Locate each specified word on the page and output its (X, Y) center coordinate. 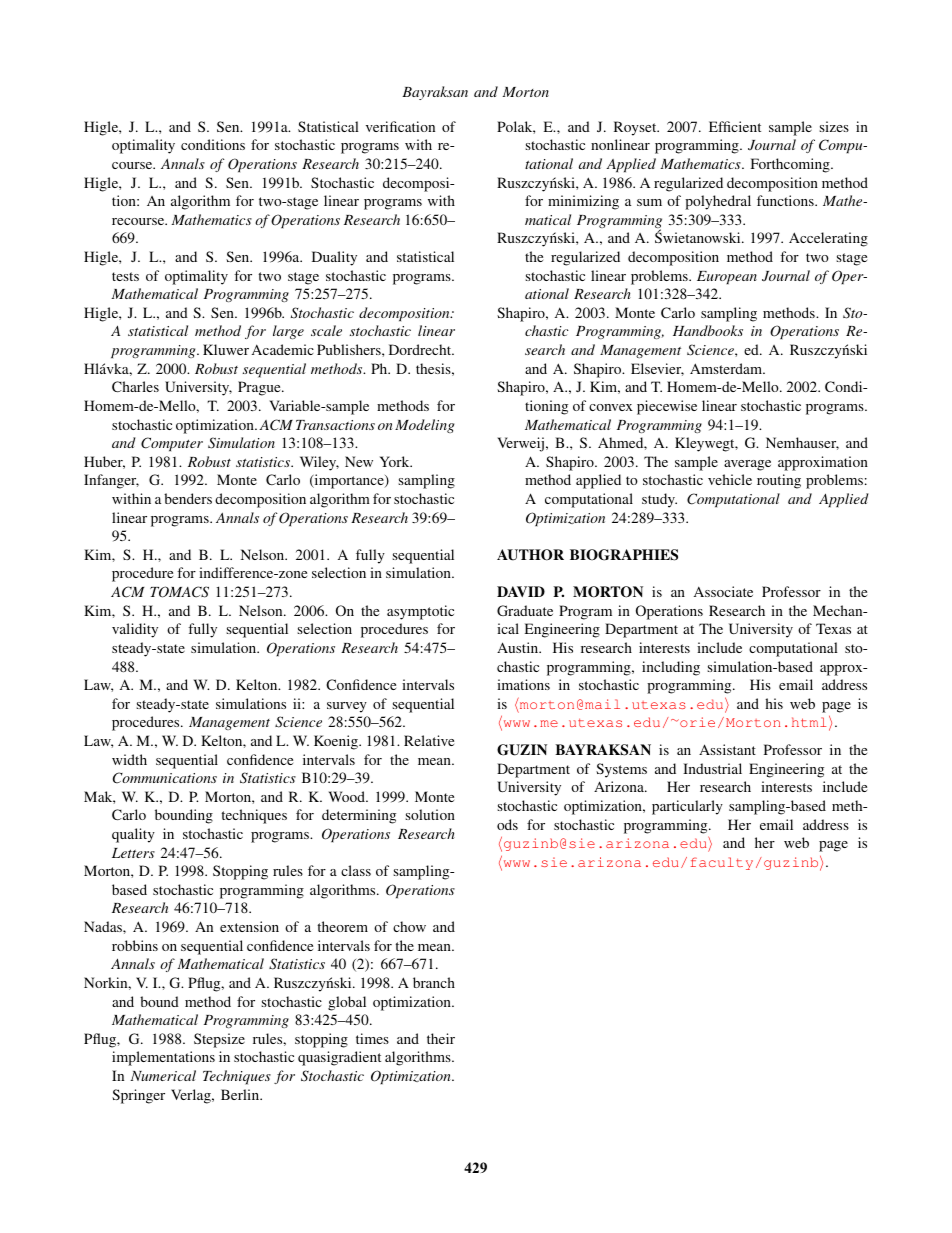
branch (434, 982)
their (441, 1038)
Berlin (241, 1094)
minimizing (583, 202)
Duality (334, 258)
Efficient (735, 126)
